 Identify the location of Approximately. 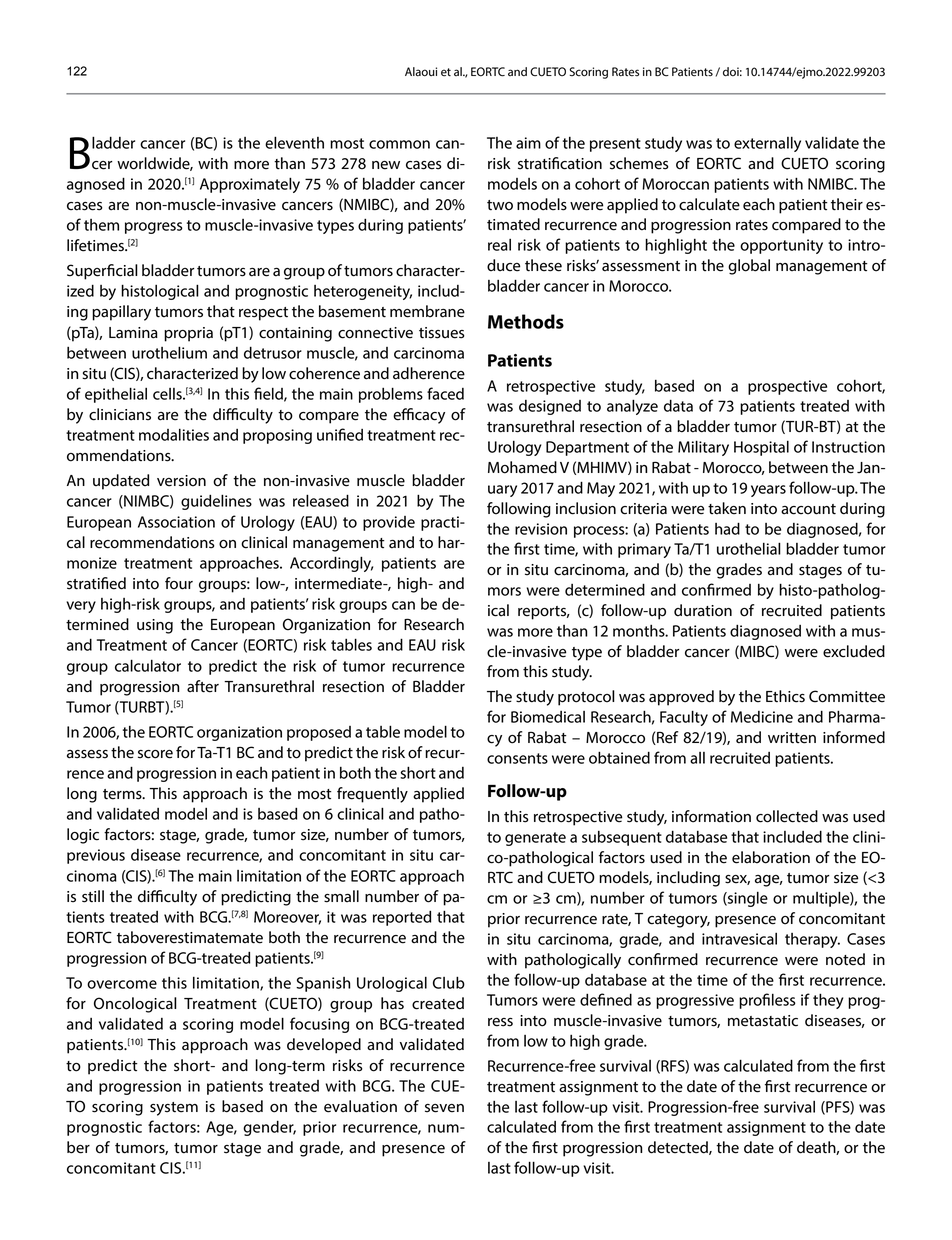
(250, 185).
